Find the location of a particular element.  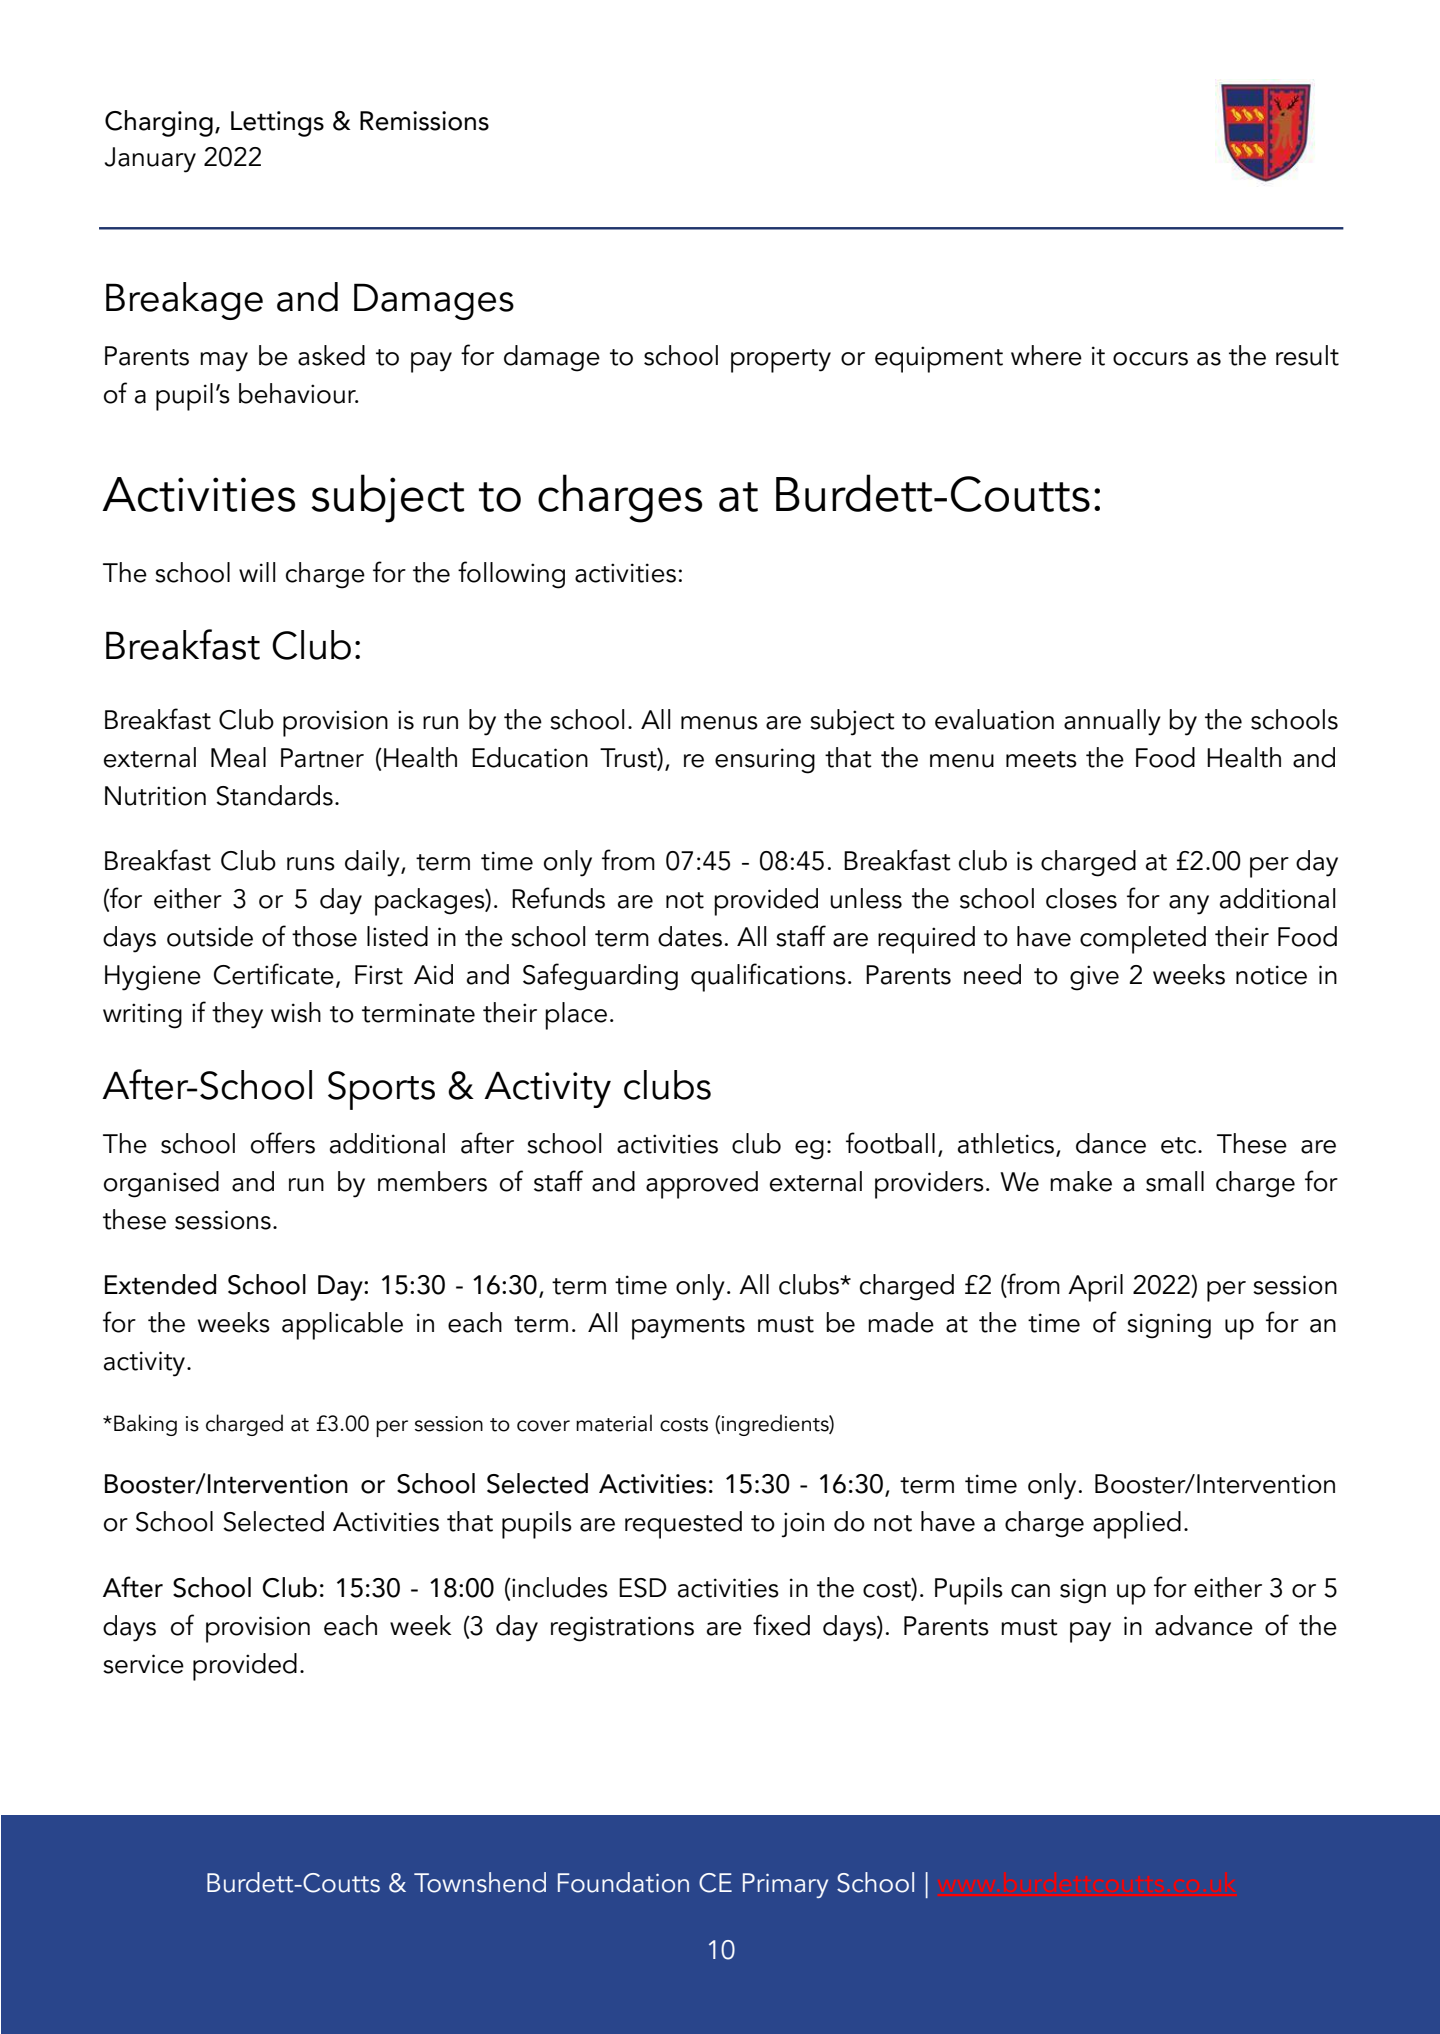

Primary is located at coordinates (785, 1885).
